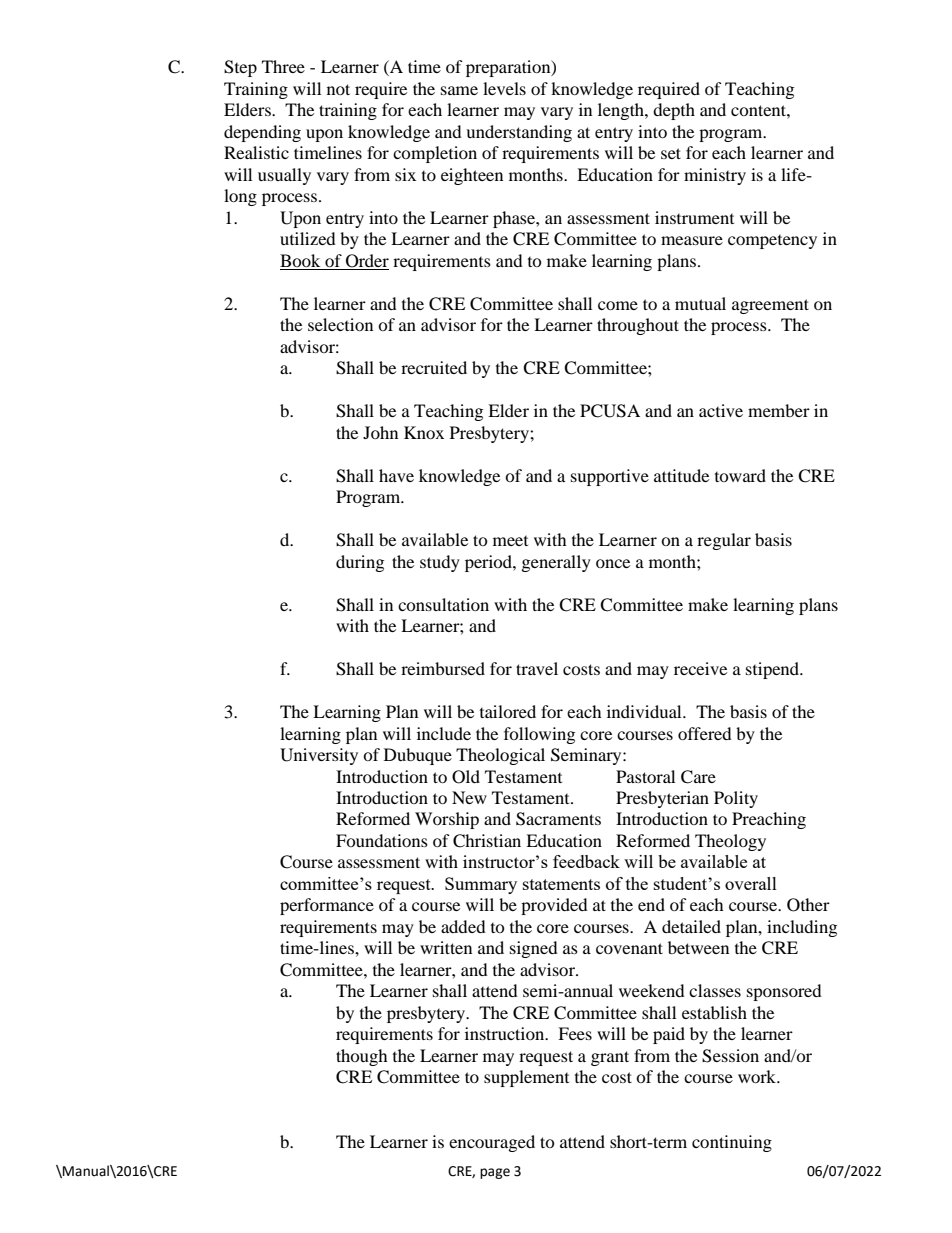 This page has height=1233, width=952. What do you see at coordinates (360, 563) in the page?
I see `during` at bounding box center [360, 563].
